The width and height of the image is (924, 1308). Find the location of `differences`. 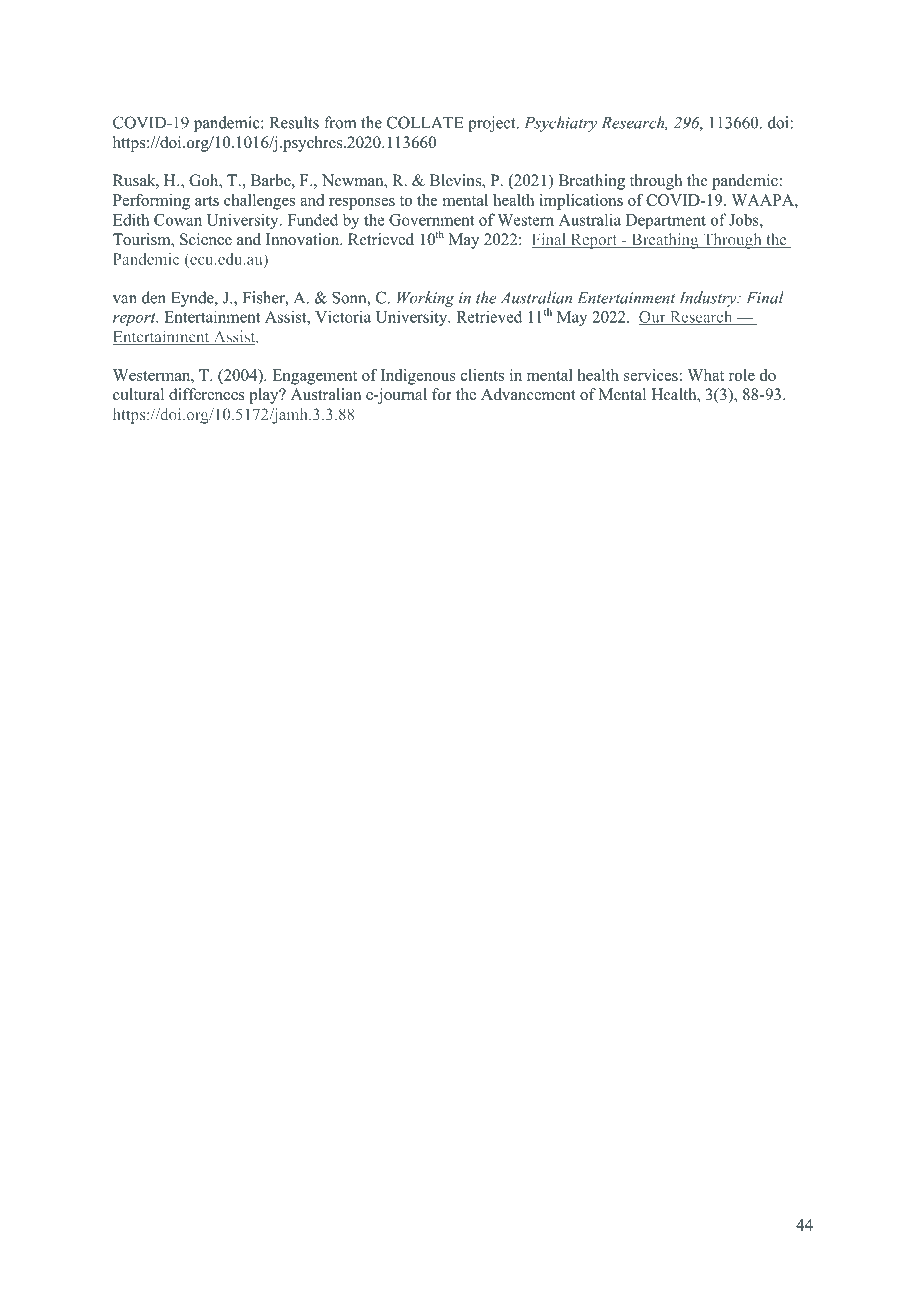

differences is located at coordinates (207, 394).
